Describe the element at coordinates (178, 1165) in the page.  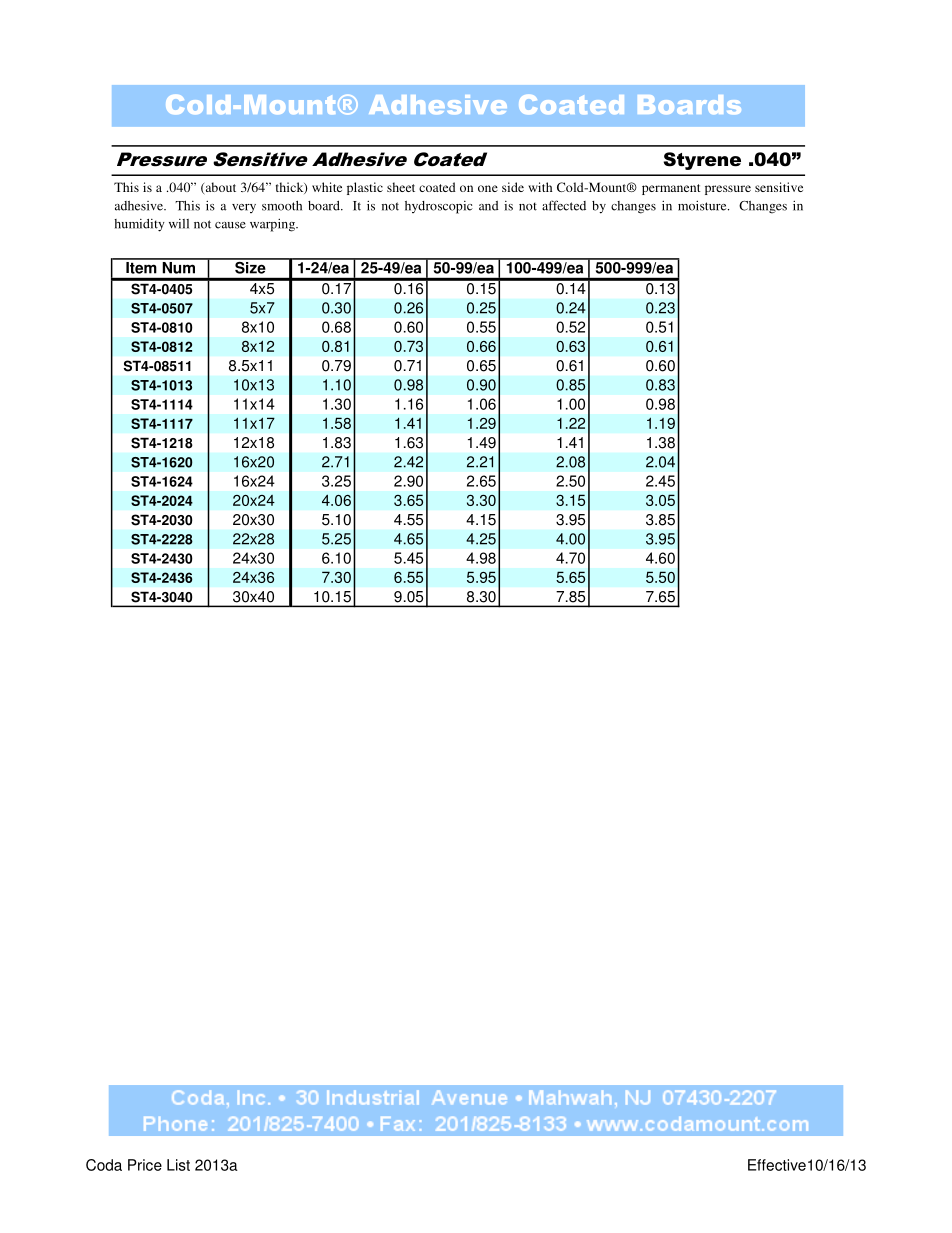
I see `List` at that location.
